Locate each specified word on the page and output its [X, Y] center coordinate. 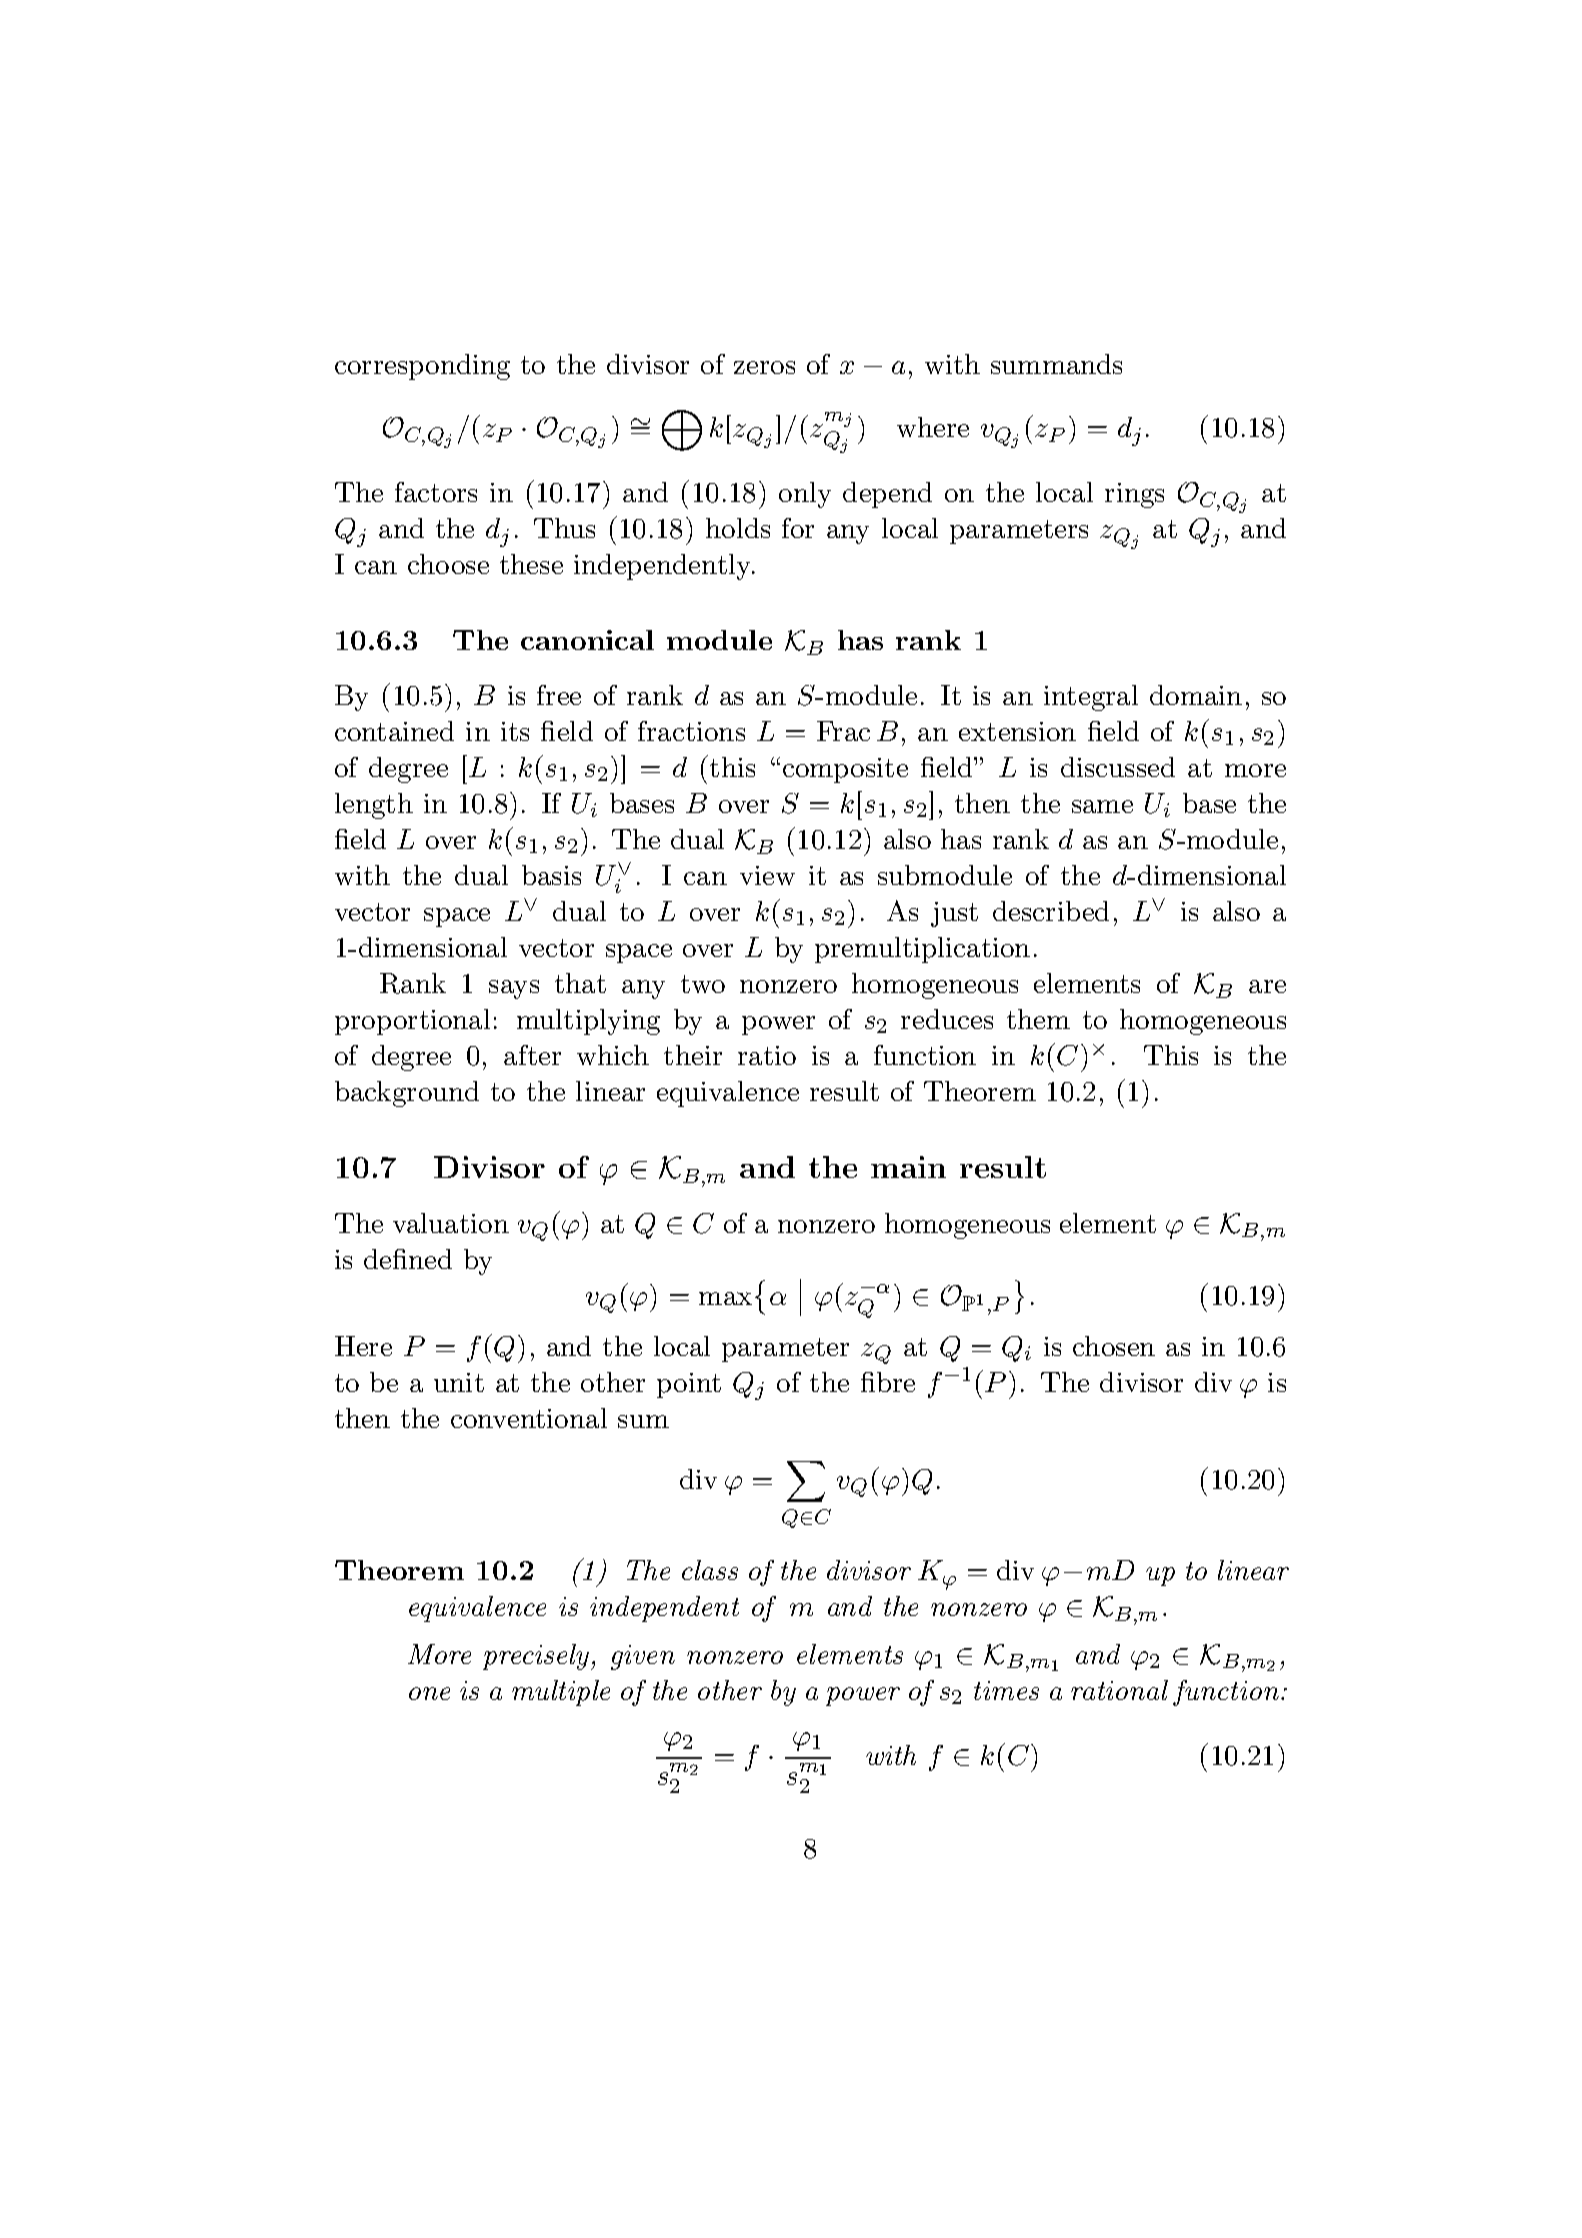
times [1006, 1690]
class [710, 1570]
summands [1056, 364]
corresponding [422, 367]
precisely [537, 1657]
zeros [764, 367]
